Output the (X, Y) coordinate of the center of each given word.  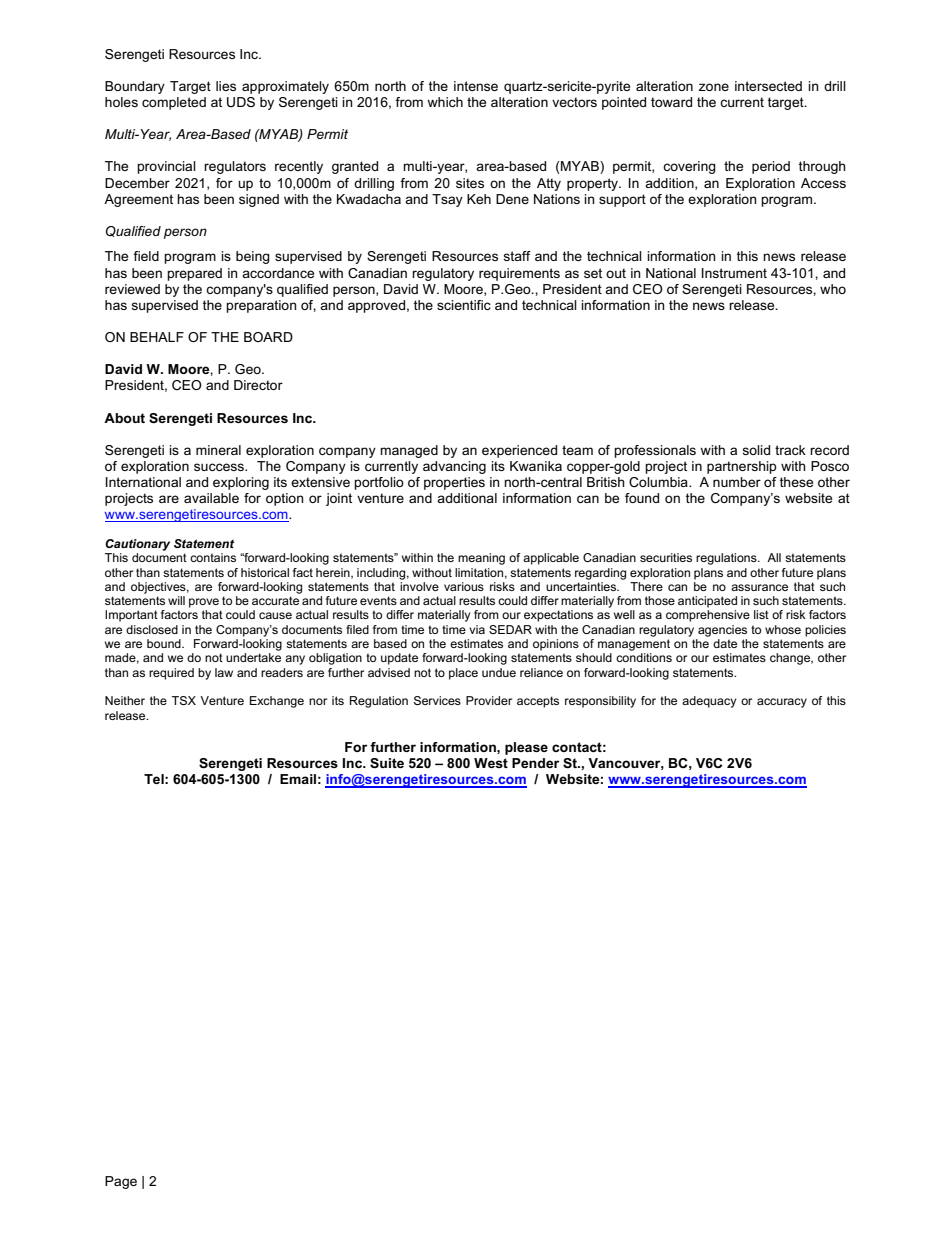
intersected (768, 86)
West (491, 763)
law (224, 672)
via (477, 629)
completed (174, 103)
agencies (722, 631)
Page (121, 1182)
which (445, 102)
